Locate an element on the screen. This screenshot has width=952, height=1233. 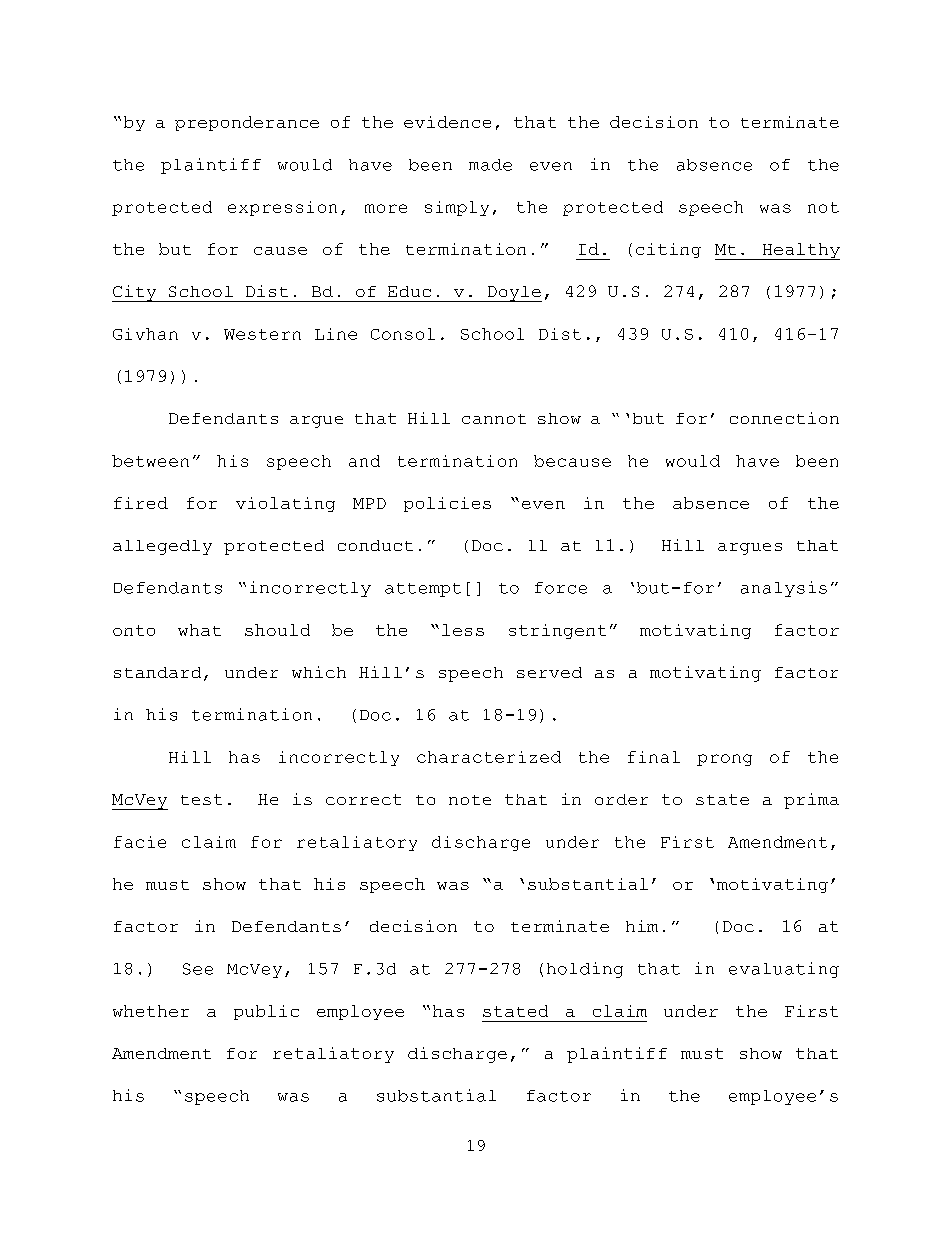
attempt is located at coordinates (423, 590).
